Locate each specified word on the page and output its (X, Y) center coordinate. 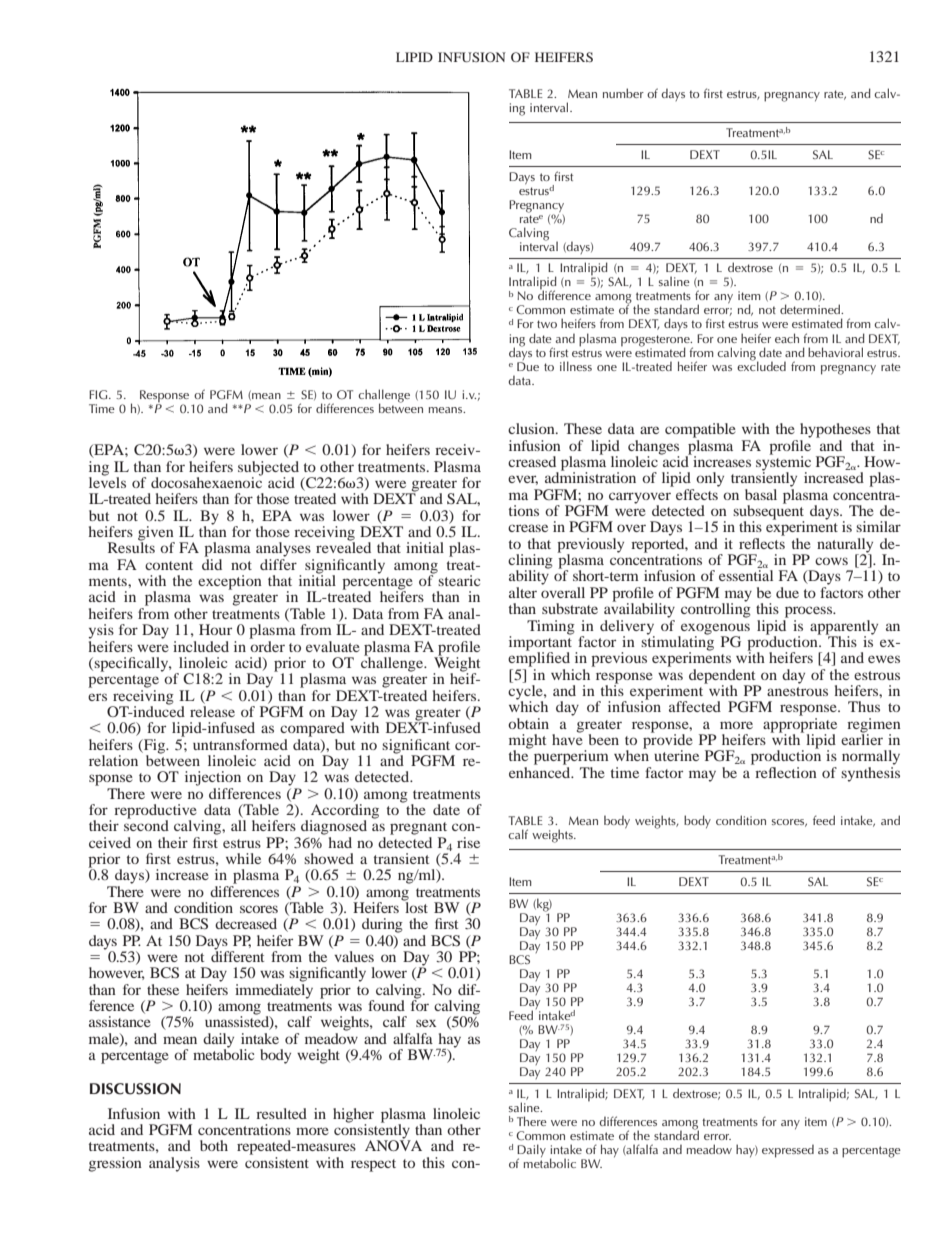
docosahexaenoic (206, 481)
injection (213, 778)
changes (653, 448)
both (214, 1145)
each (787, 338)
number (623, 93)
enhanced (541, 771)
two (547, 324)
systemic (783, 463)
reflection (785, 771)
